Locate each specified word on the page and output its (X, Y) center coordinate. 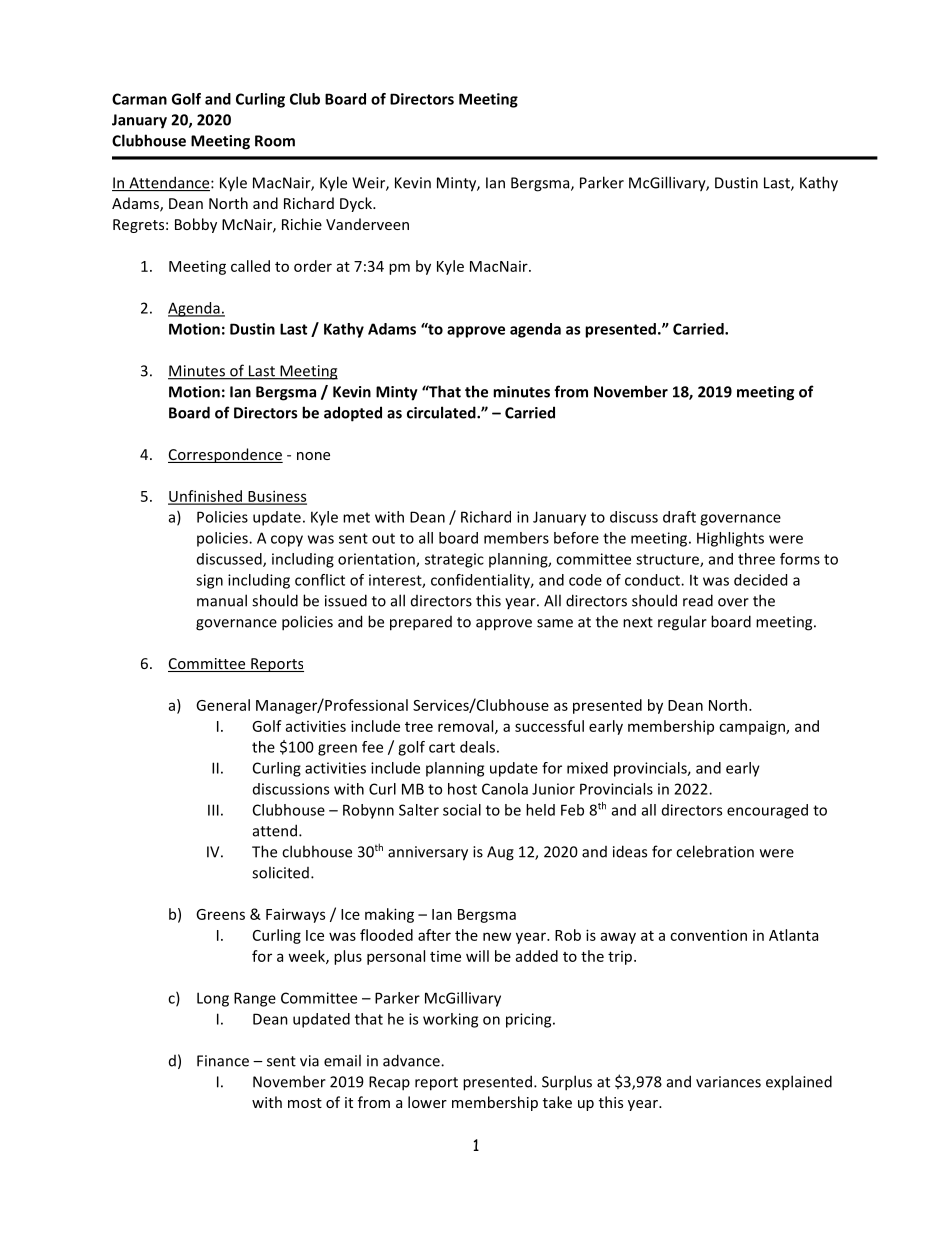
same (555, 623)
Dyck (357, 204)
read (698, 600)
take (557, 1102)
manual (222, 600)
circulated (442, 412)
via (309, 1061)
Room (275, 141)
